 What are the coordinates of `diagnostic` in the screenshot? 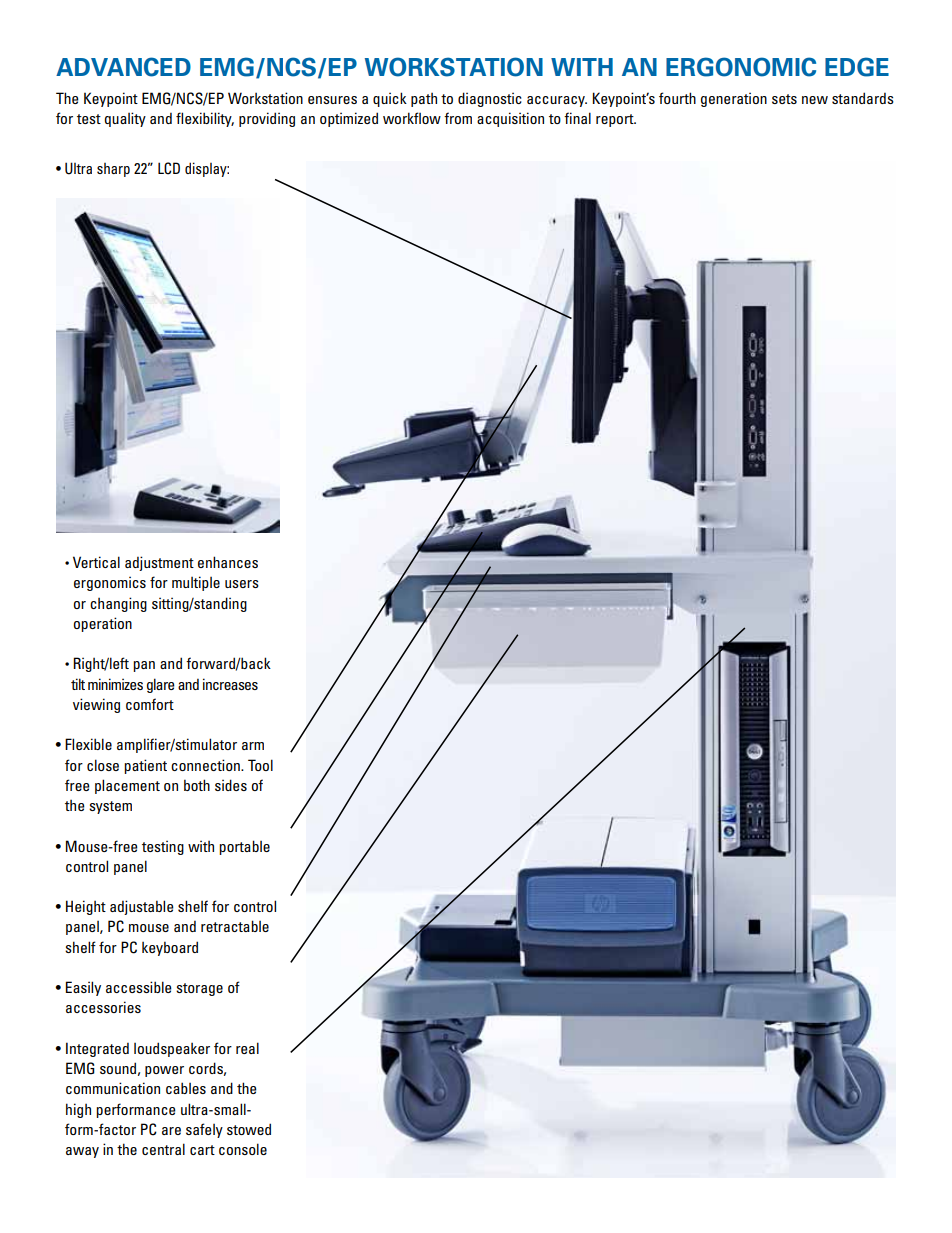 It's located at (490, 99).
